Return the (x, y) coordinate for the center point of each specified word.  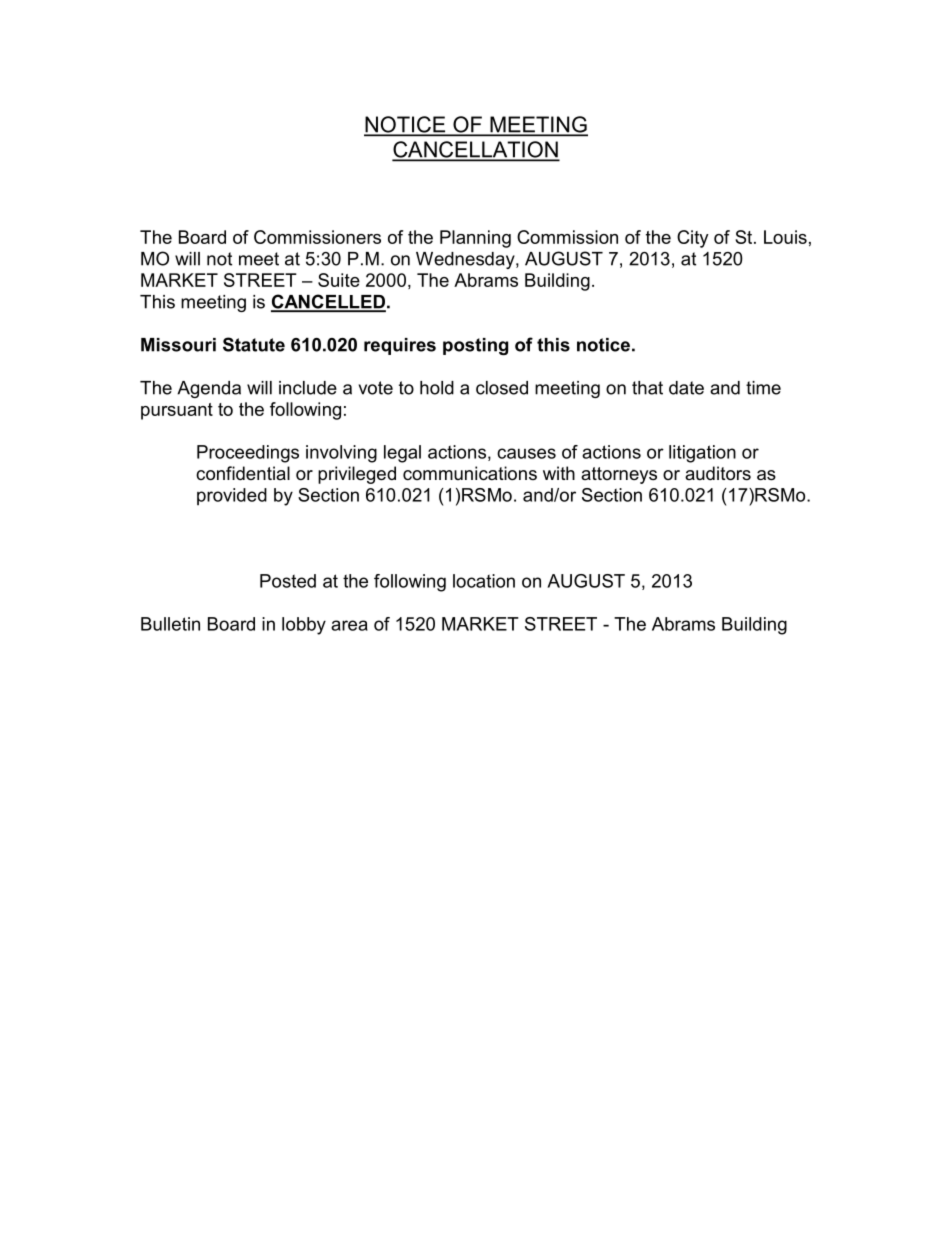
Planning (475, 239)
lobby (304, 626)
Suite (339, 280)
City (693, 239)
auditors (718, 473)
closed (502, 388)
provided (232, 496)
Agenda (209, 389)
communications (470, 473)
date (686, 388)
